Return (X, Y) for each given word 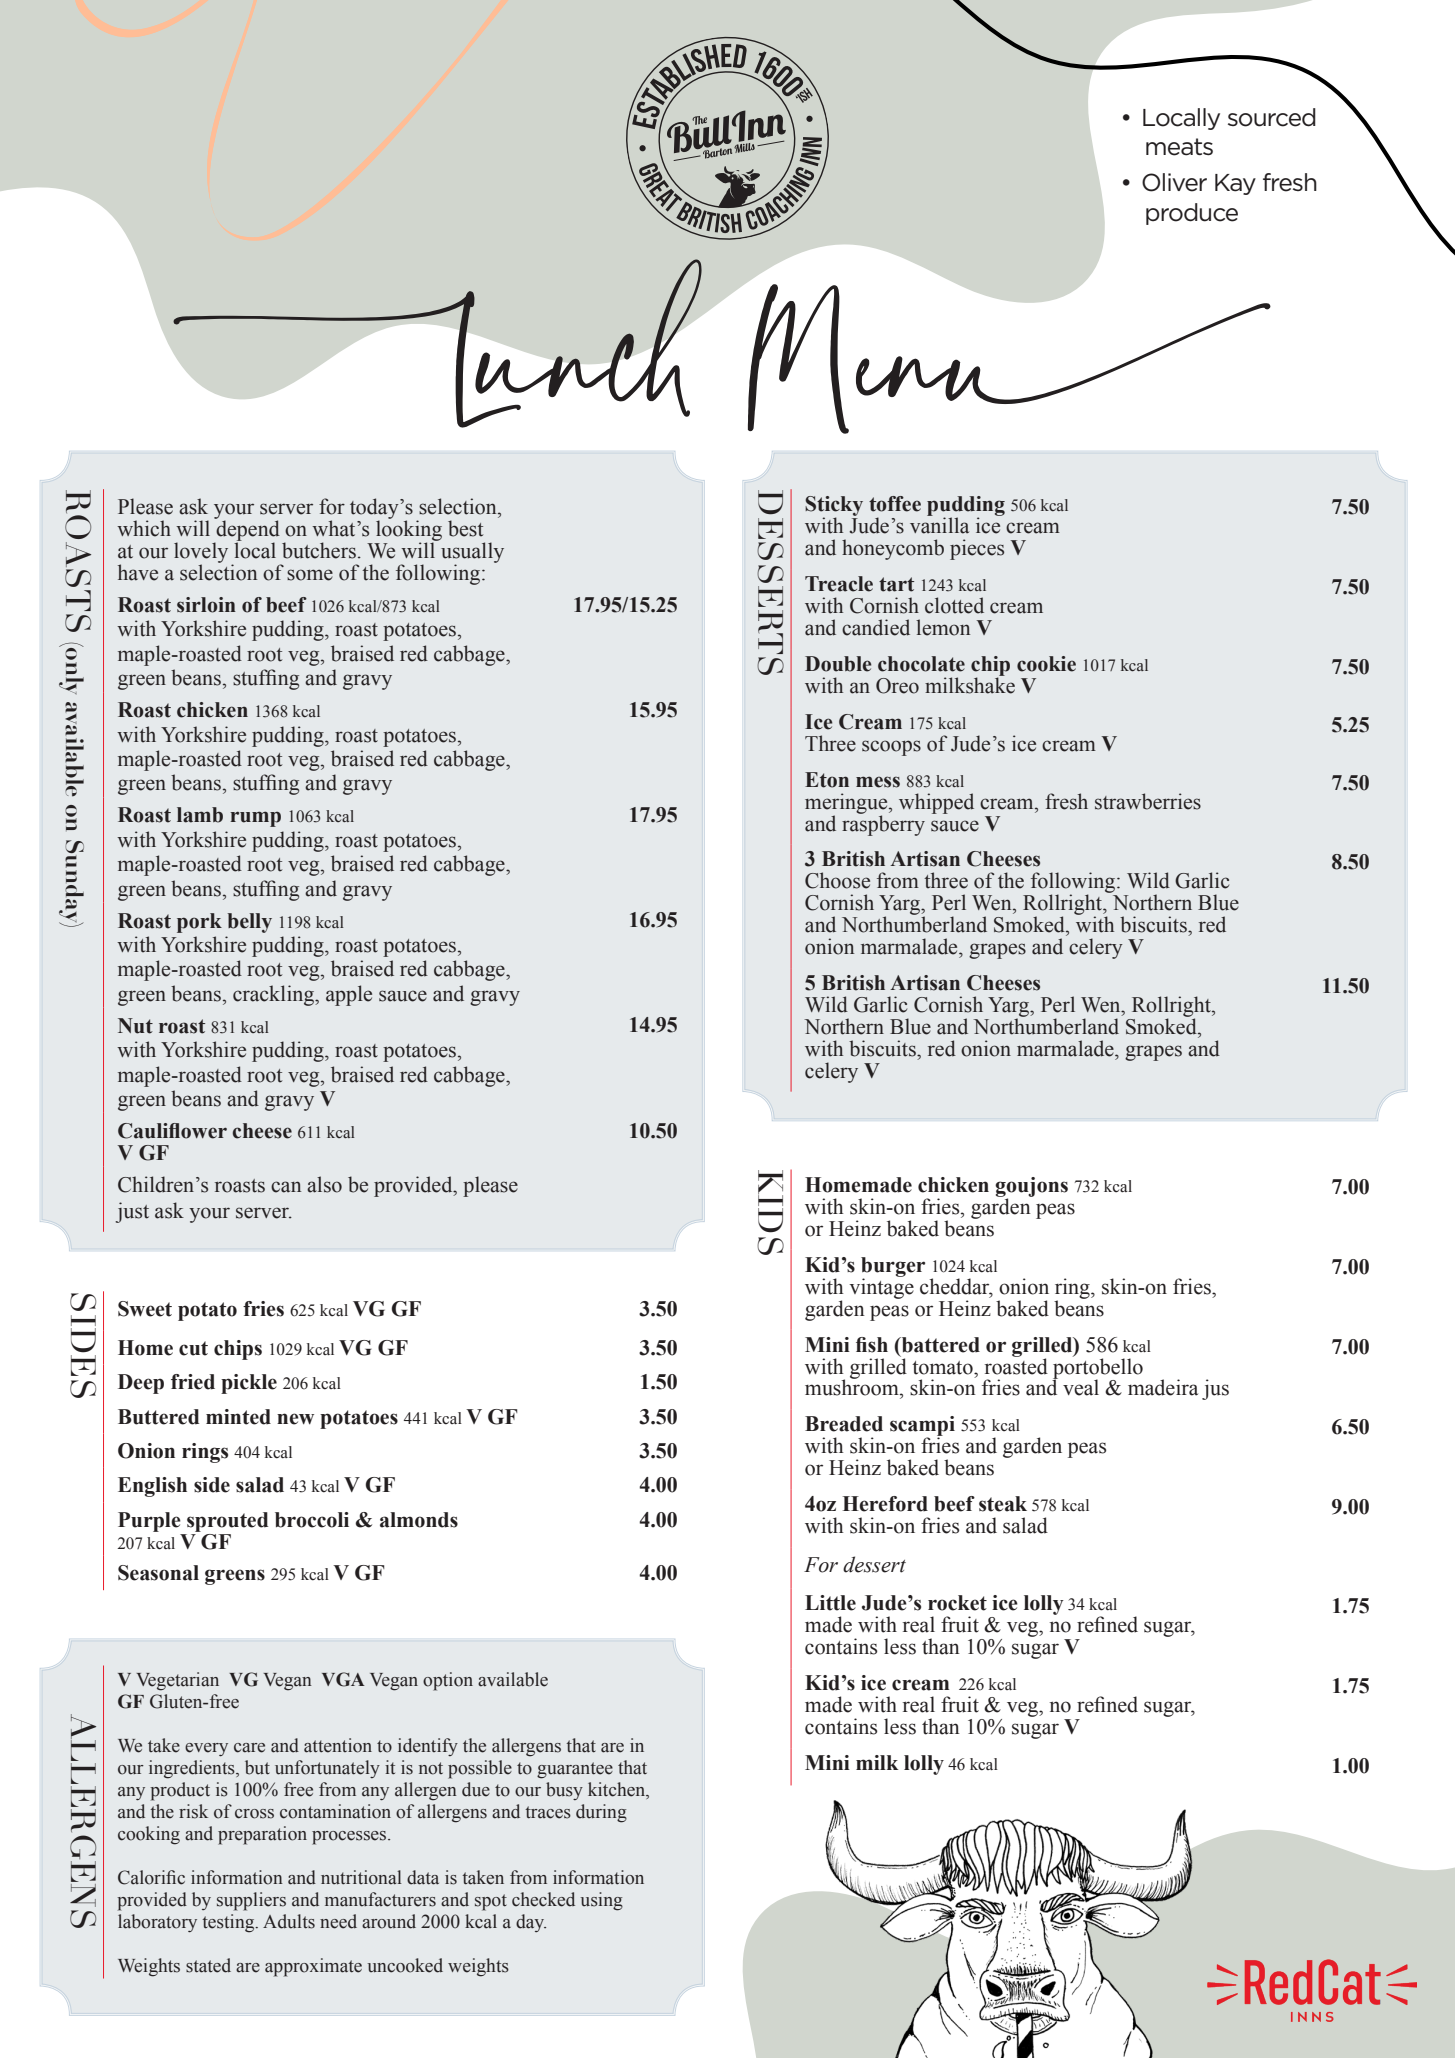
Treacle (839, 584)
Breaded (844, 1424)
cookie (1046, 664)
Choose (837, 880)
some (310, 575)
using (602, 1901)
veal (1081, 1387)
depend (247, 530)
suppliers (251, 1901)
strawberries (1148, 801)
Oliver (1174, 182)
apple (349, 995)
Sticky (834, 507)
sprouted (227, 1522)
